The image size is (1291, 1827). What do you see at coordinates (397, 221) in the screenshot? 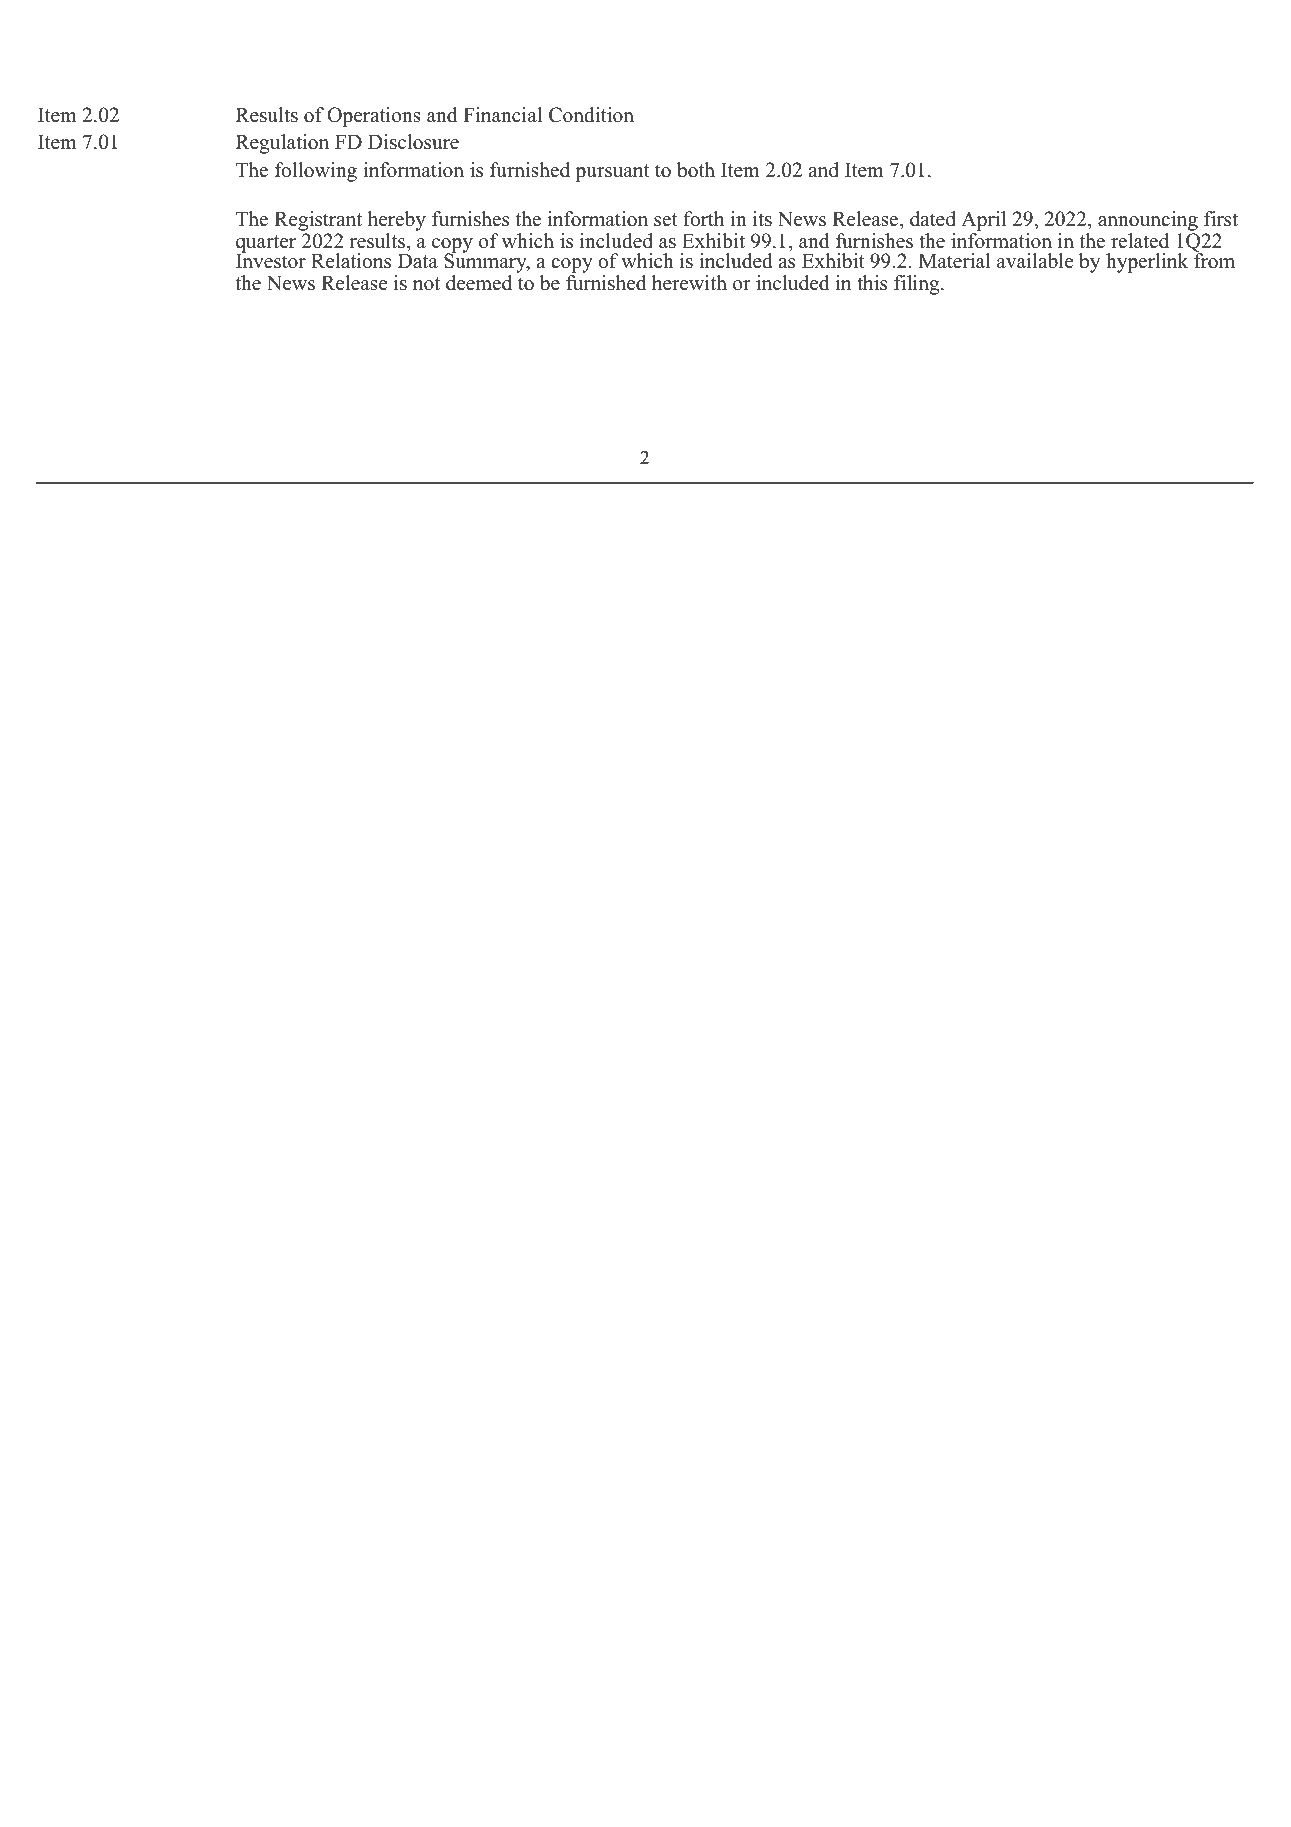
I see `hereby` at bounding box center [397, 221].
